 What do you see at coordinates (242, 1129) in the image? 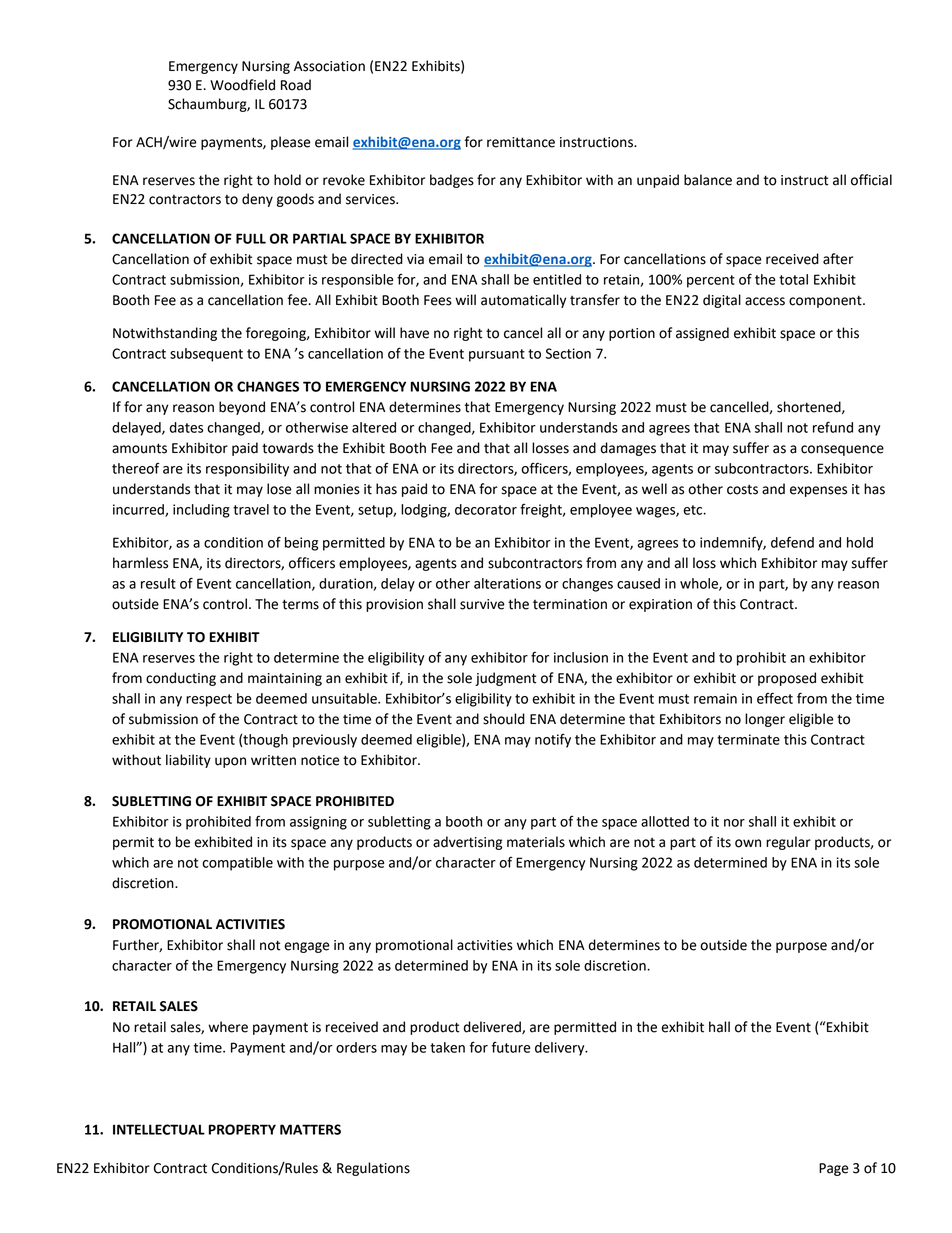
I see `PROPERTY` at bounding box center [242, 1129].
